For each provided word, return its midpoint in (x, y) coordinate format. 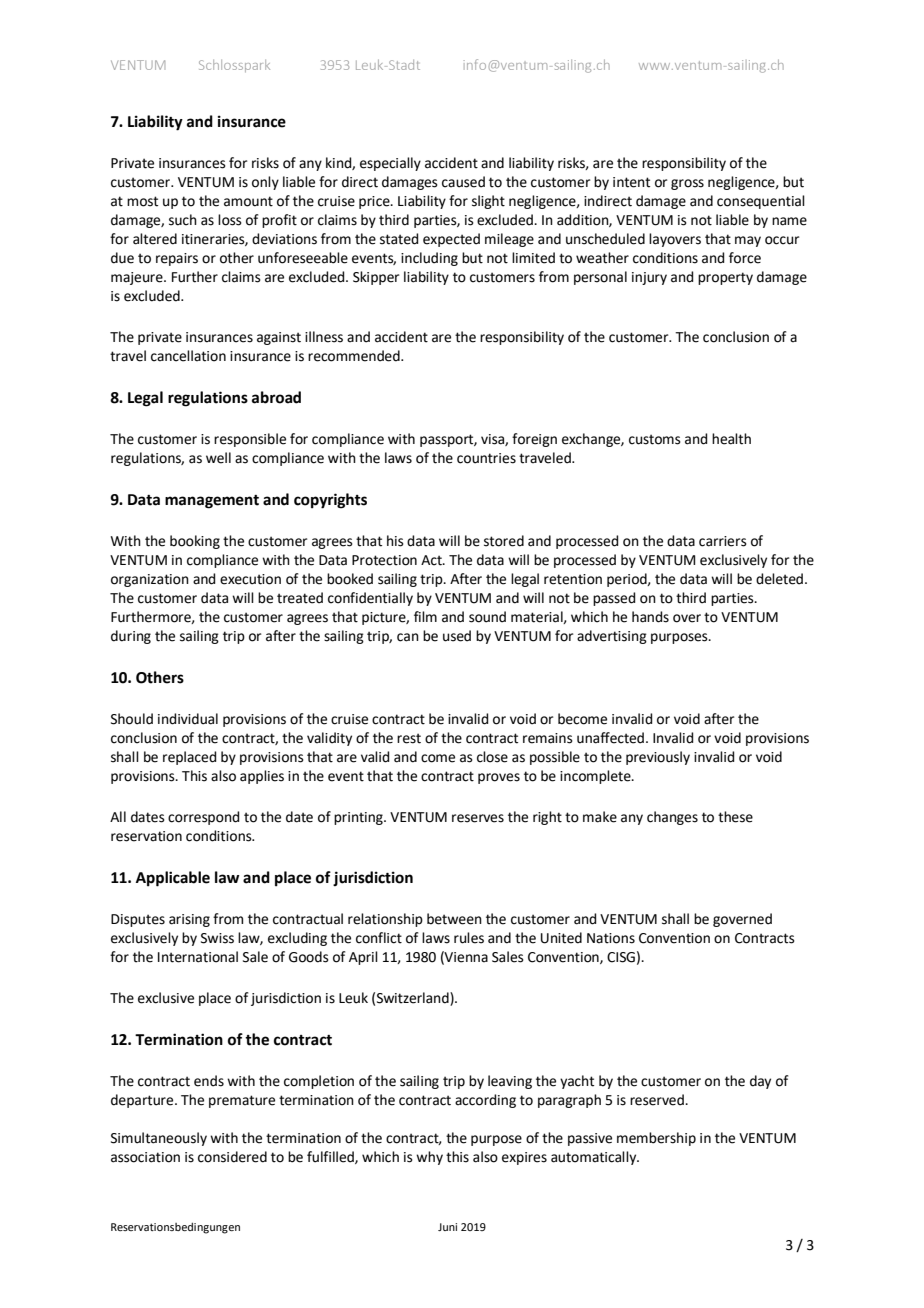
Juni (447, 1227)
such (183, 220)
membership (656, 1139)
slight (488, 202)
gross (687, 184)
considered (232, 1157)
